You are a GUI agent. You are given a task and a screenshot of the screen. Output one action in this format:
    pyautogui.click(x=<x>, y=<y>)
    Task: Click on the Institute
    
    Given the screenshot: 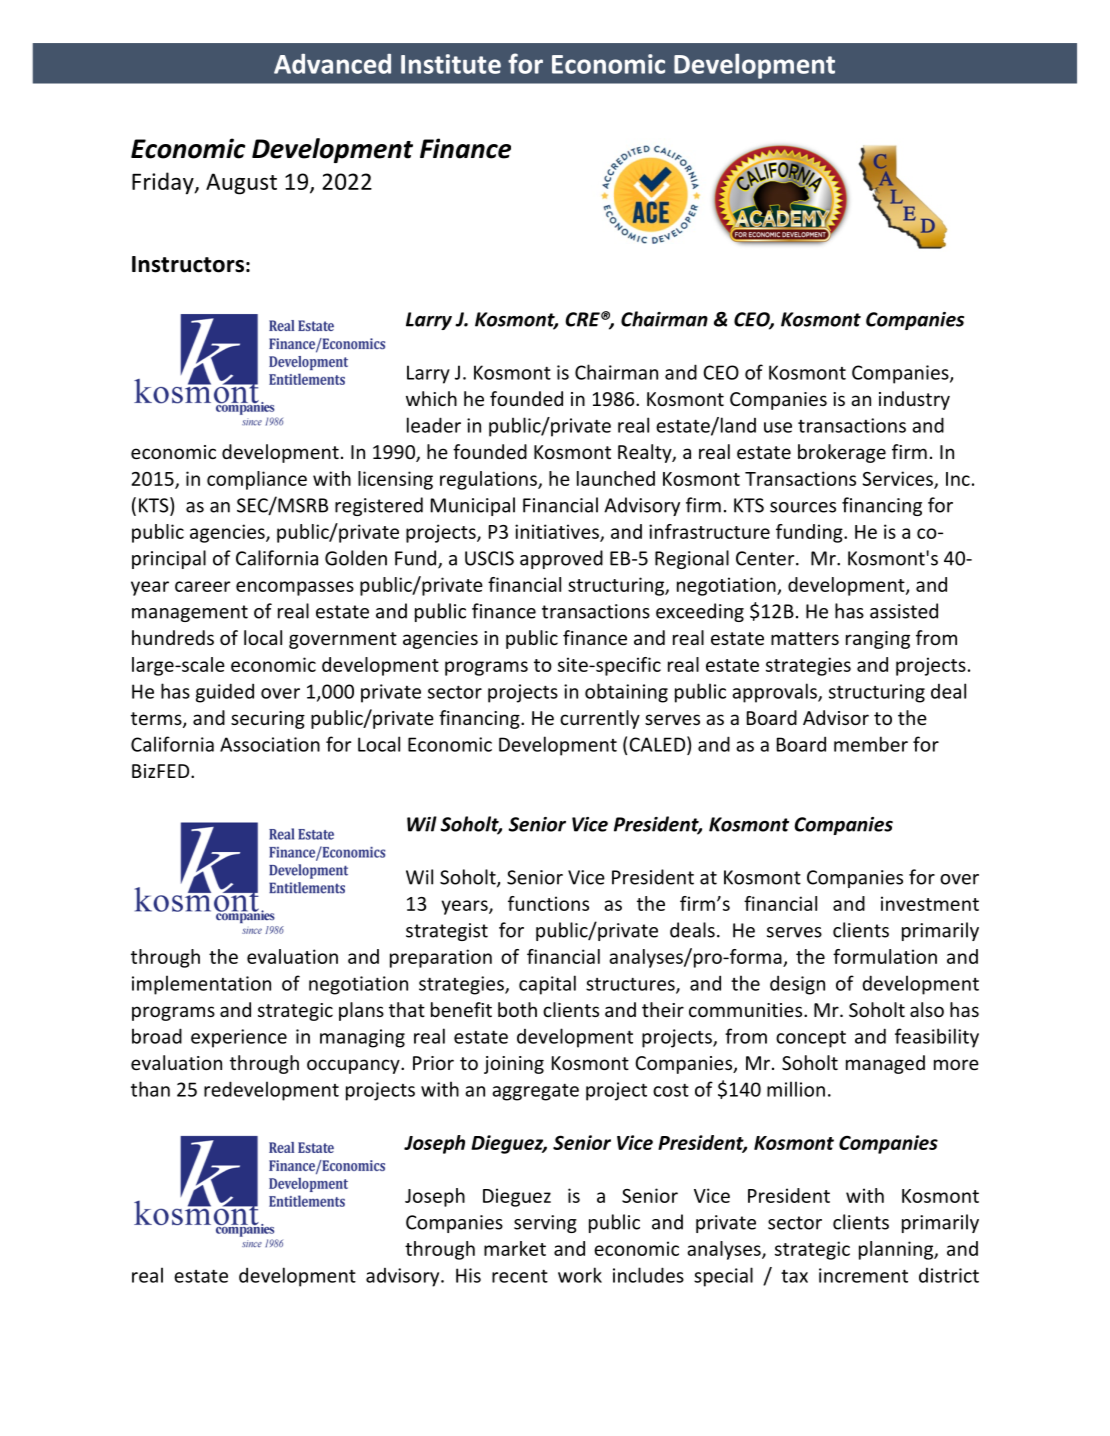 What is the action you would take?
    pyautogui.click(x=451, y=64)
